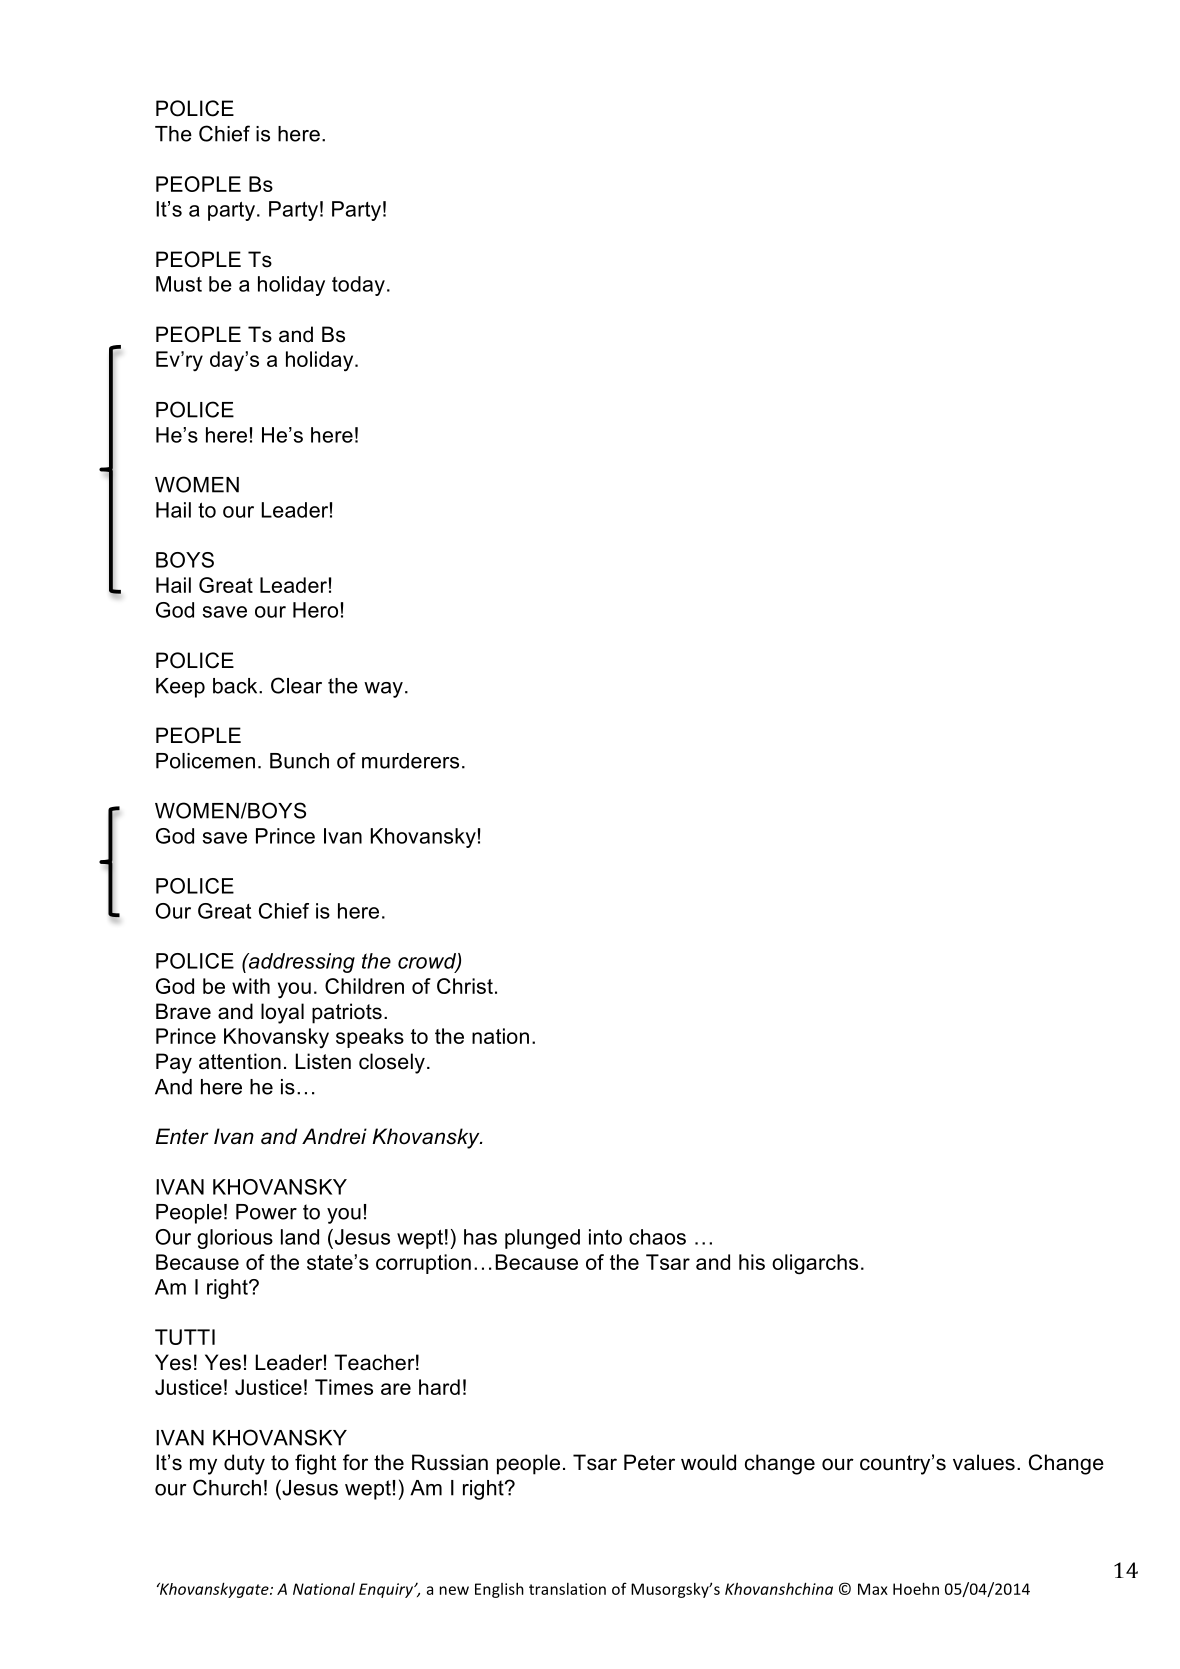  What do you see at coordinates (179, 284) in the screenshot?
I see `Must` at bounding box center [179, 284].
